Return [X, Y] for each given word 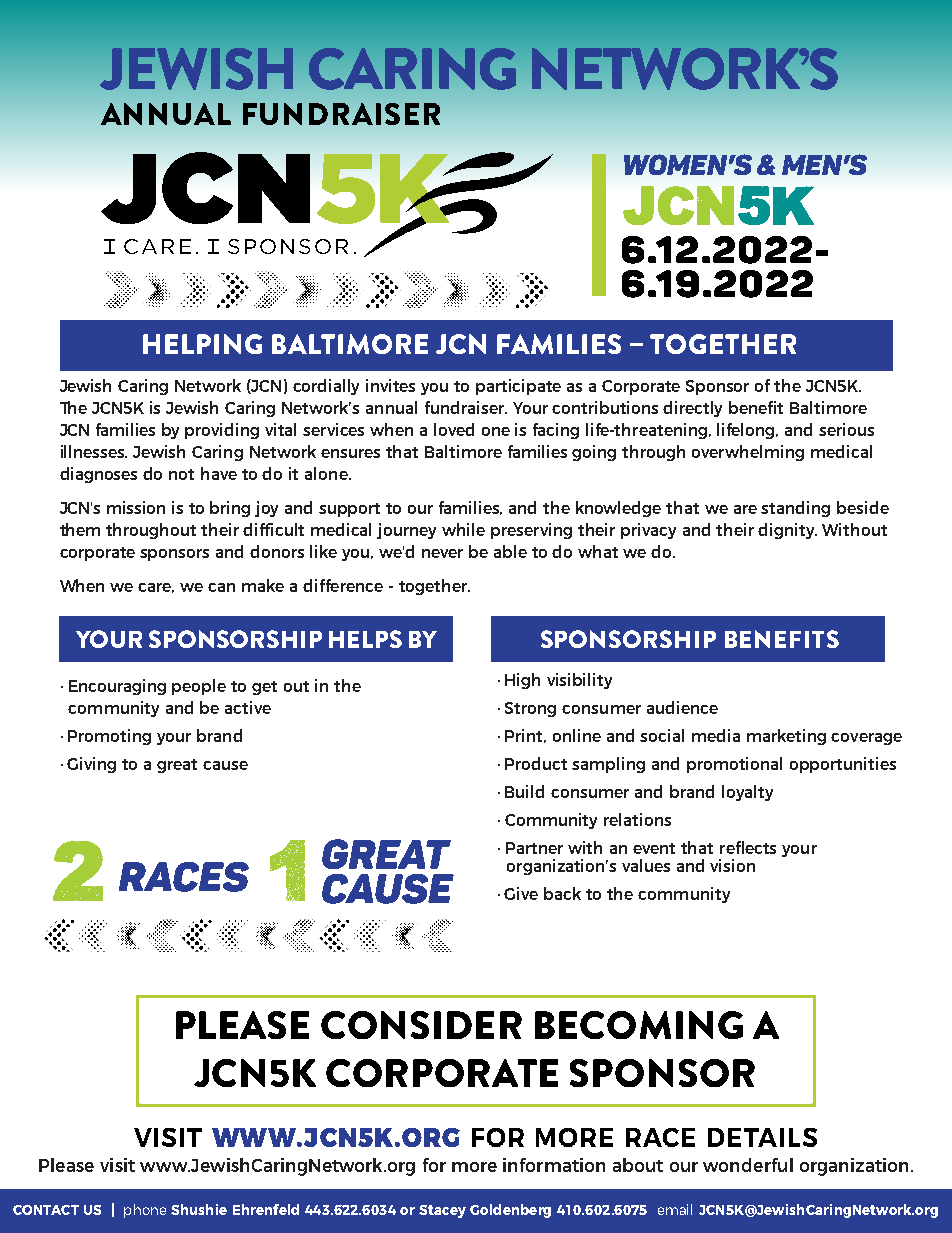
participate [518, 387]
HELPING [202, 344]
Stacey [442, 1211]
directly [692, 409]
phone [145, 1211]
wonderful [748, 1165]
